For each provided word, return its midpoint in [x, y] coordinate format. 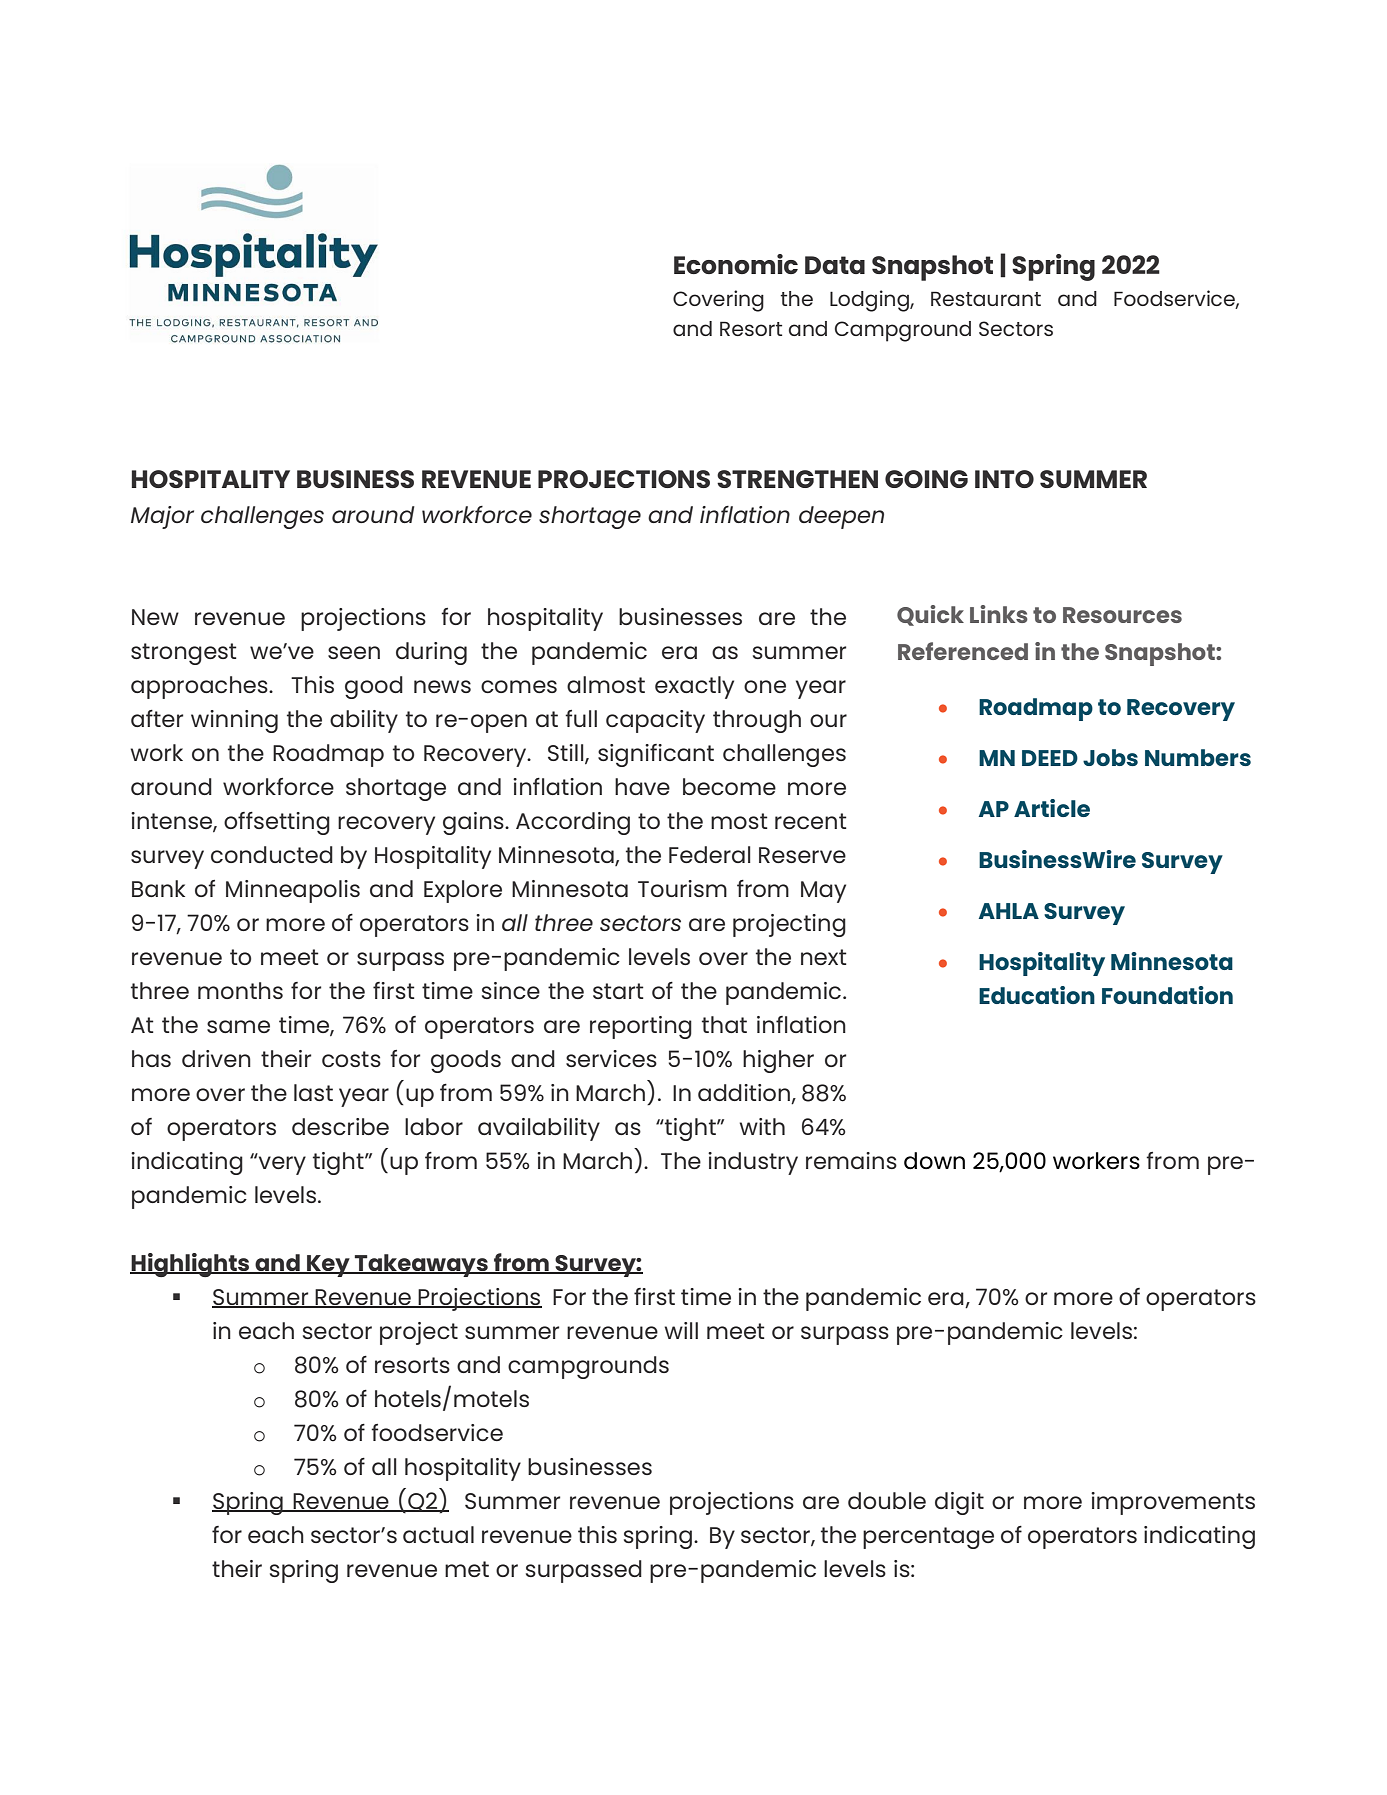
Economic [736, 264]
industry [753, 1163]
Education [1037, 995]
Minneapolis [293, 891]
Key [328, 1266]
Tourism [682, 888]
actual [438, 1534]
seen [354, 652]
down [934, 1161]
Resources [1122, 615]
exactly [694, 687]
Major [162, 517]
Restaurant [986, 298]
